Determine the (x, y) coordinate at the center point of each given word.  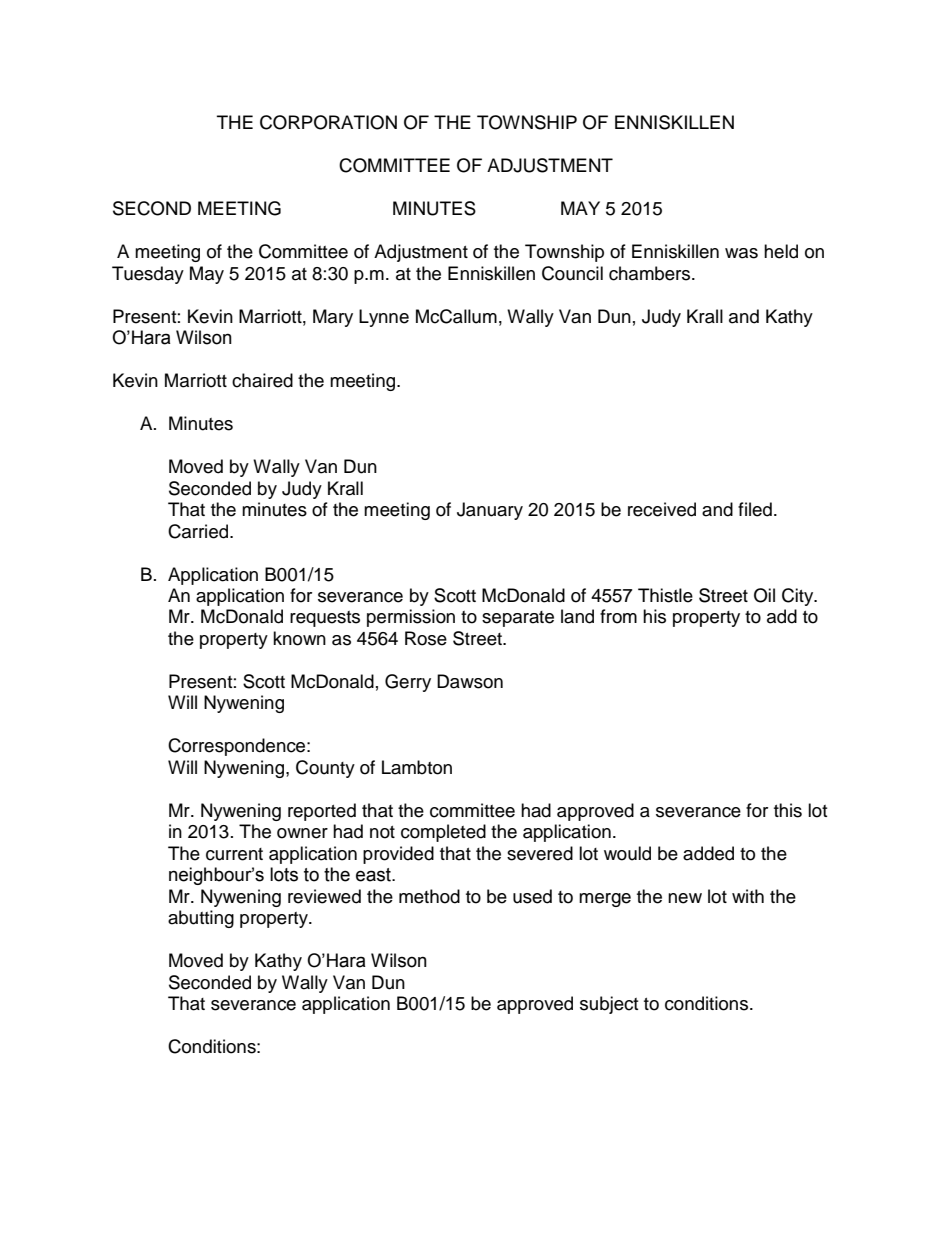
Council (572, 273)
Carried (199, 531)
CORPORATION (328, 122)
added (708, 853)
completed (443, 833)
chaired (262, 380)
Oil (764, 595)
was (741, 253)
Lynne (384, 318)
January (490, 511)
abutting (201, 919)
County (325, 769)
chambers (651, 273)
